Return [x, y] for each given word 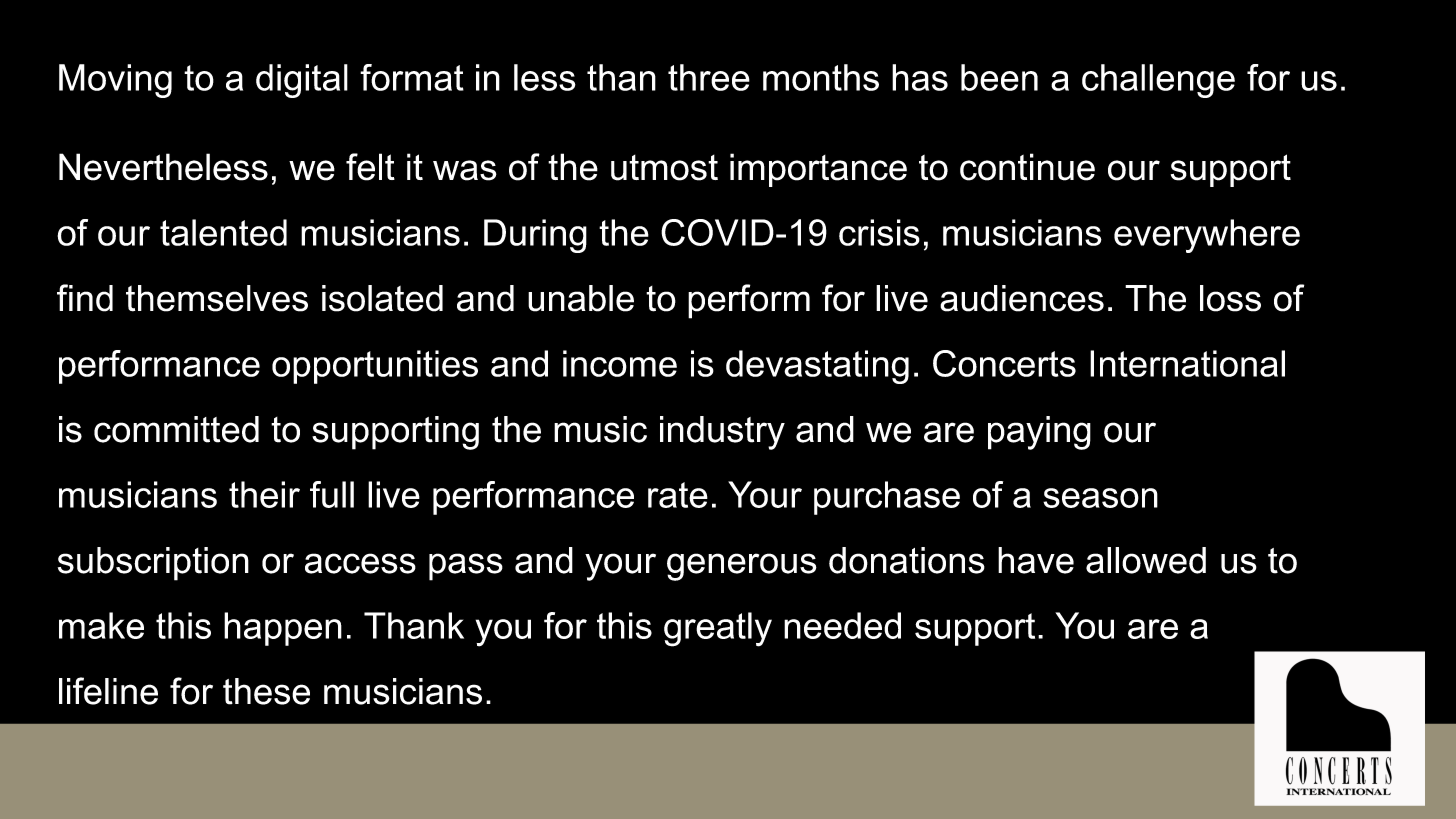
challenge [1158, 81]
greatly [718, 629]
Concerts [1004, 363]
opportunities [375, 367]
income [620, 363]
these [266, 691]
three [709, 77]
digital [302, 81]
